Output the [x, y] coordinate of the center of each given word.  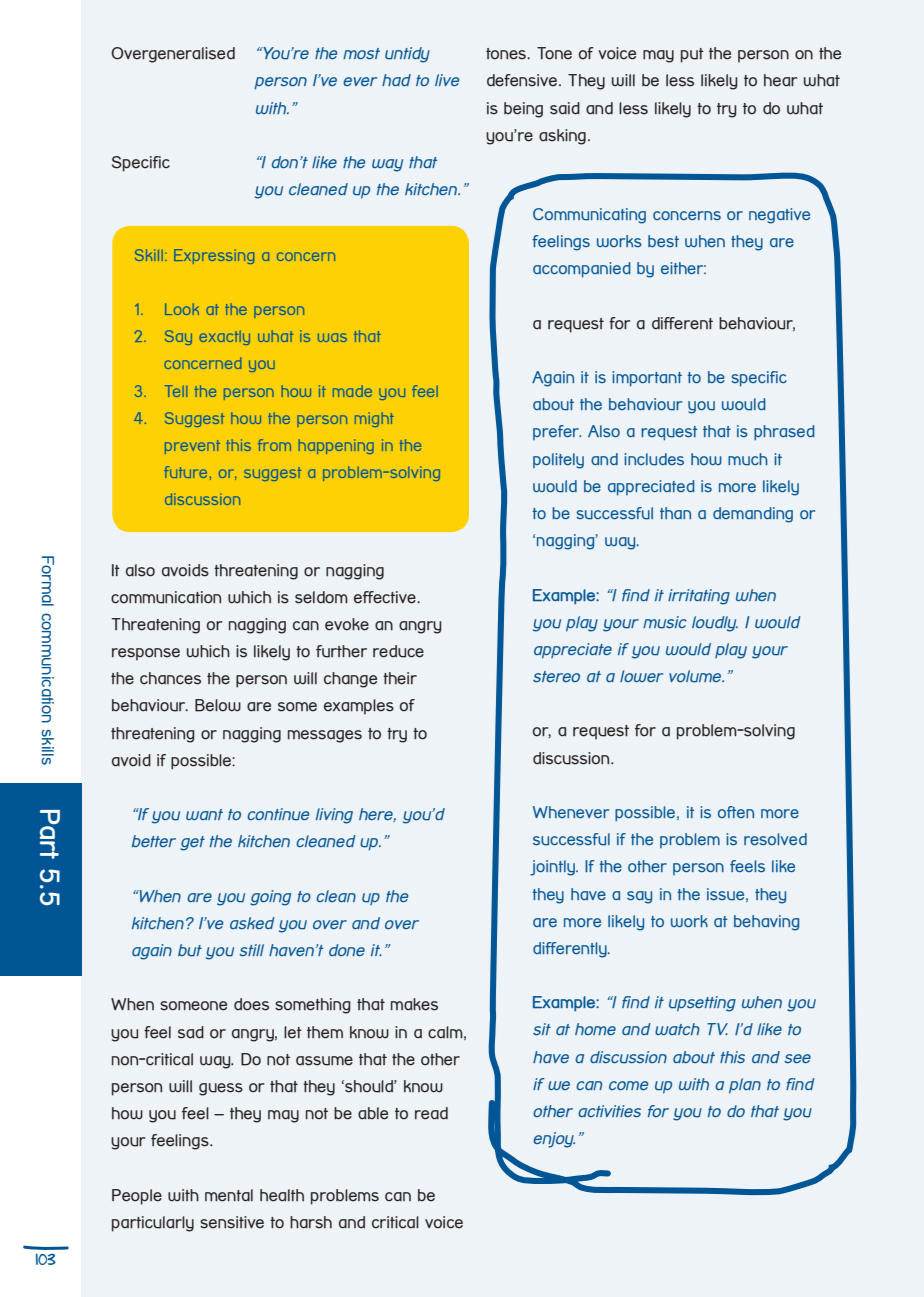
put [692, 55]
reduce [398, 651]
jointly [553, 868]
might [374, 419]
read [431, 1113]
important [647, 379]
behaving [766, 923]
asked [252, 923]
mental [229, 1195]
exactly [224, 337]
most [361, 53]
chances [170, 678]
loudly [715, 624]
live [447, 80]
